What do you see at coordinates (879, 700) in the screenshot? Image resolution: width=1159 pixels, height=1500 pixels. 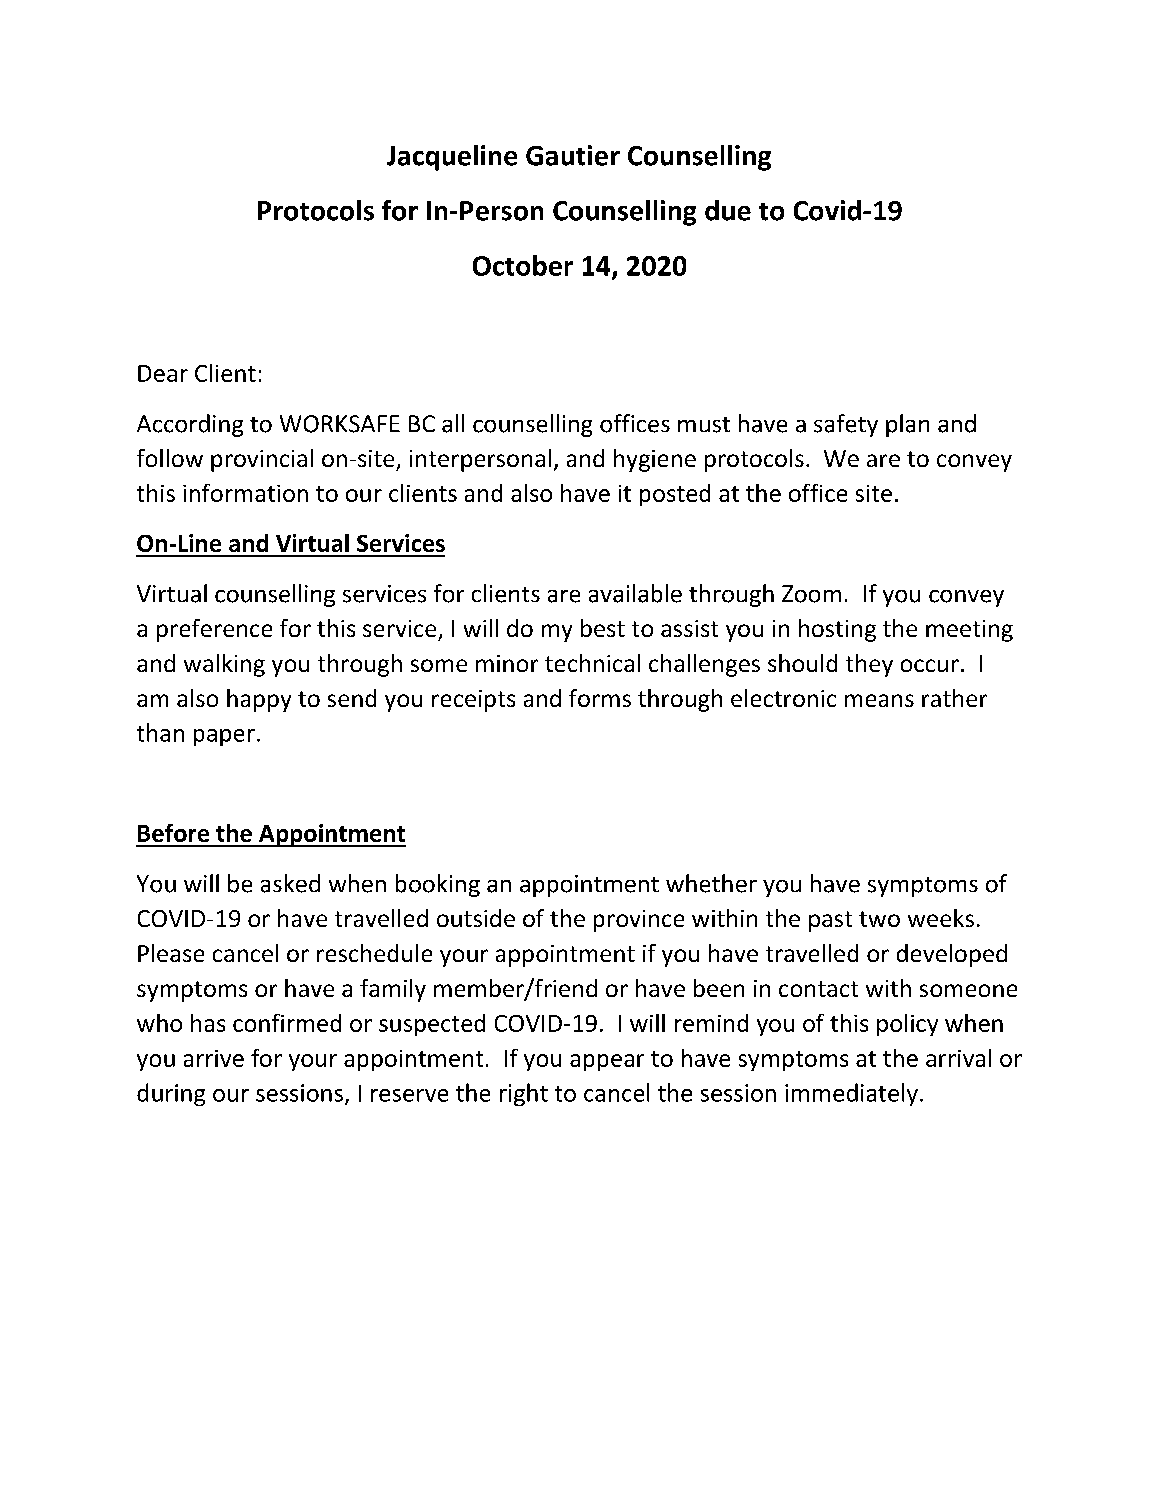 I see `means` at bounding box center [879, 700].
